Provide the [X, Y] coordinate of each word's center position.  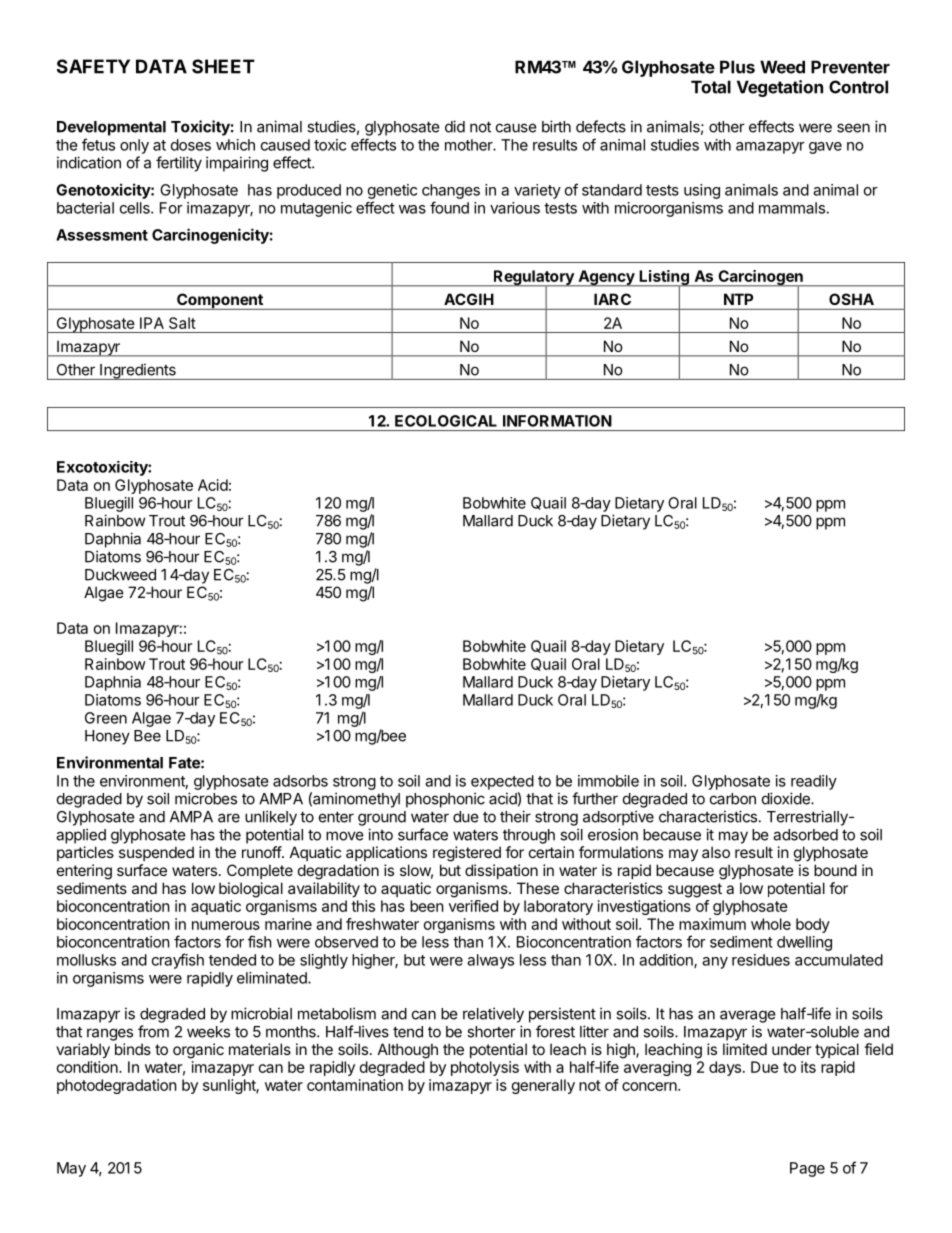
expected [502, 782]
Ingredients [138, 371]
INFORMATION [557, 421]
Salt [182, 323]
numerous [226, 925]
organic [198, 1051]
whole [771, 924]
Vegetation [780, 88]
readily [814, 782]
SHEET [223, 66]
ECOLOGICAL [446, 421]
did [455, 126]
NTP [738, 299]
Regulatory [533, 279]
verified [473, 906]
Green [106, 718]
